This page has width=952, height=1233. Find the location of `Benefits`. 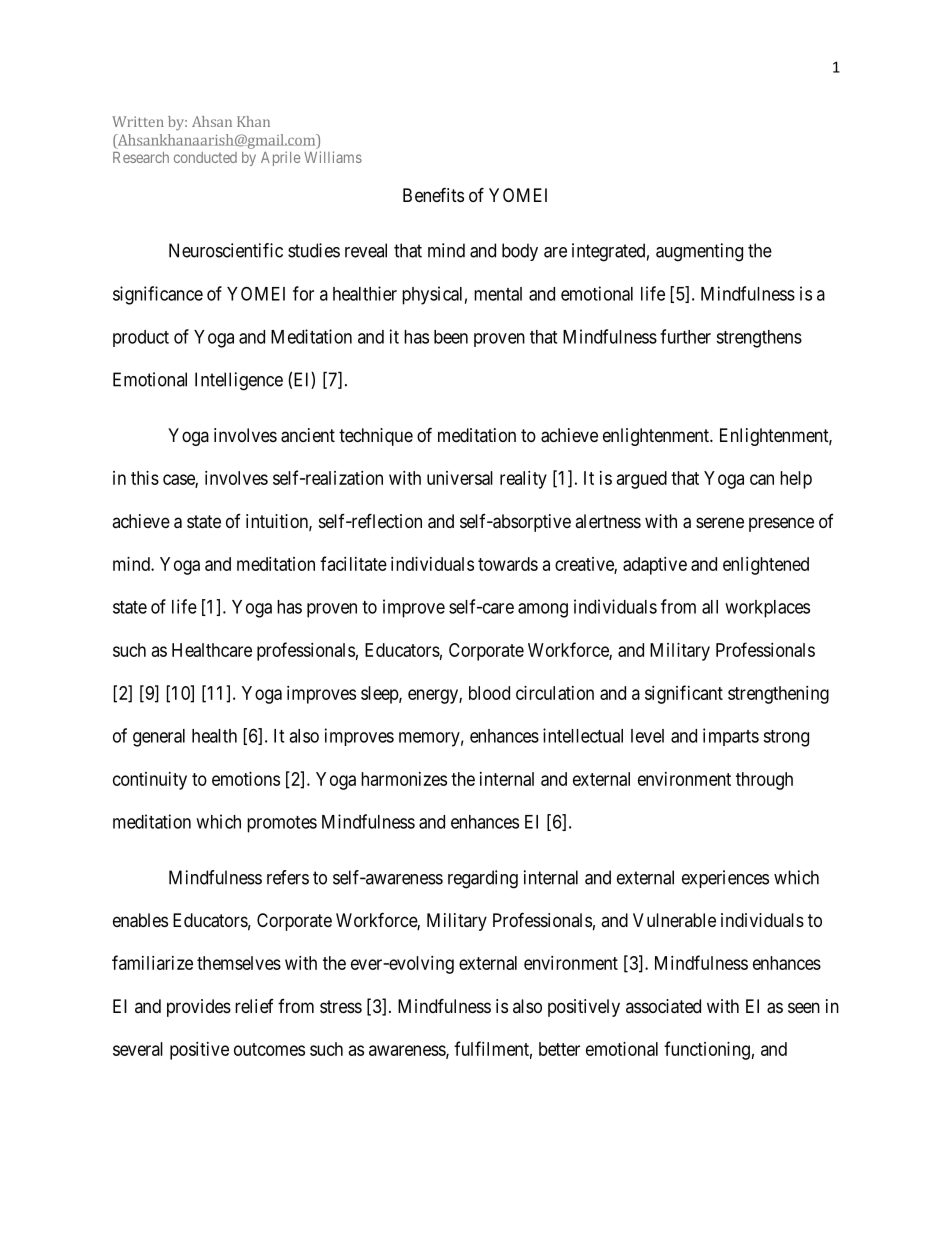

Benefits is located at coordinates (433, 194).
